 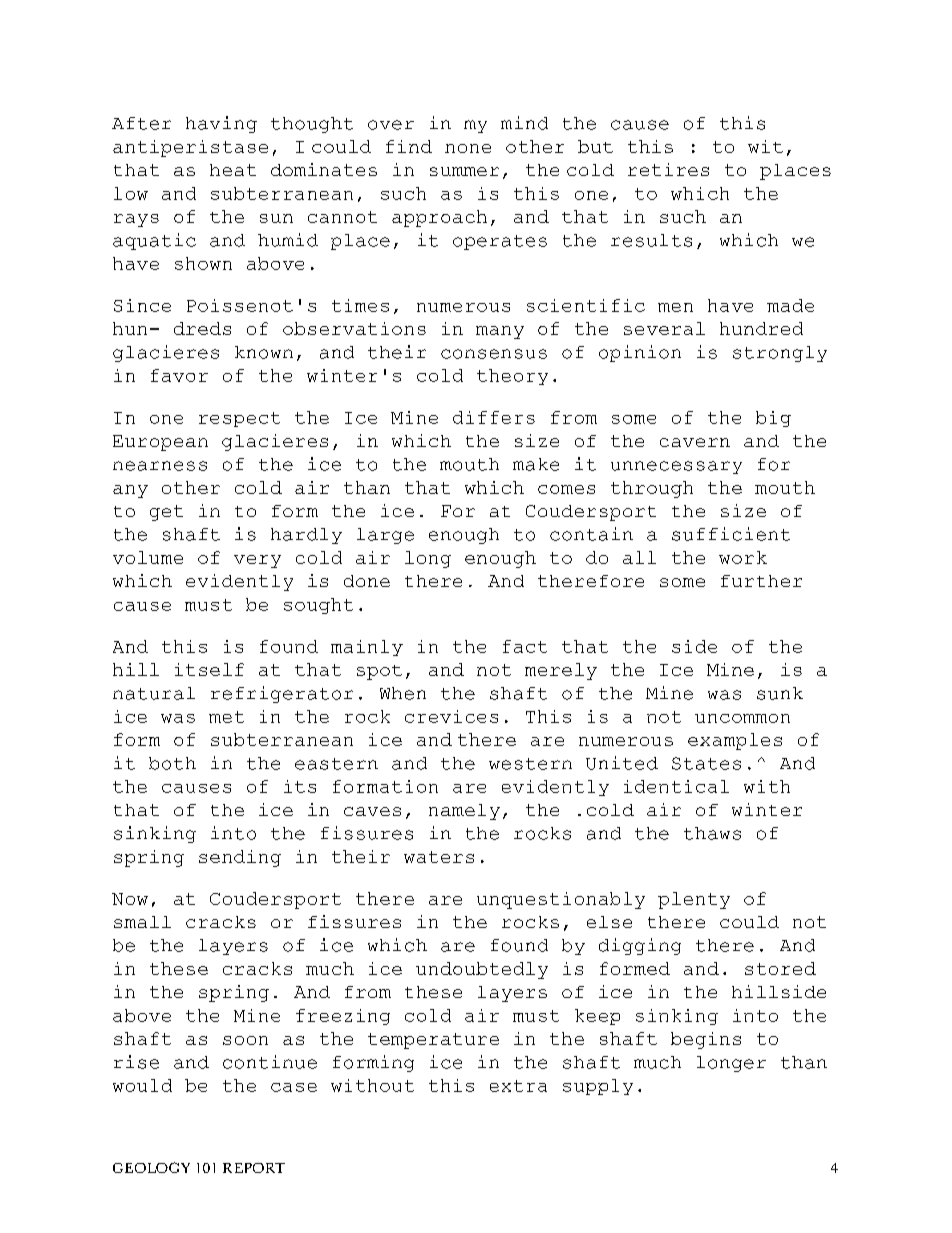 I want to click on both, so click(x=172, y=763).
